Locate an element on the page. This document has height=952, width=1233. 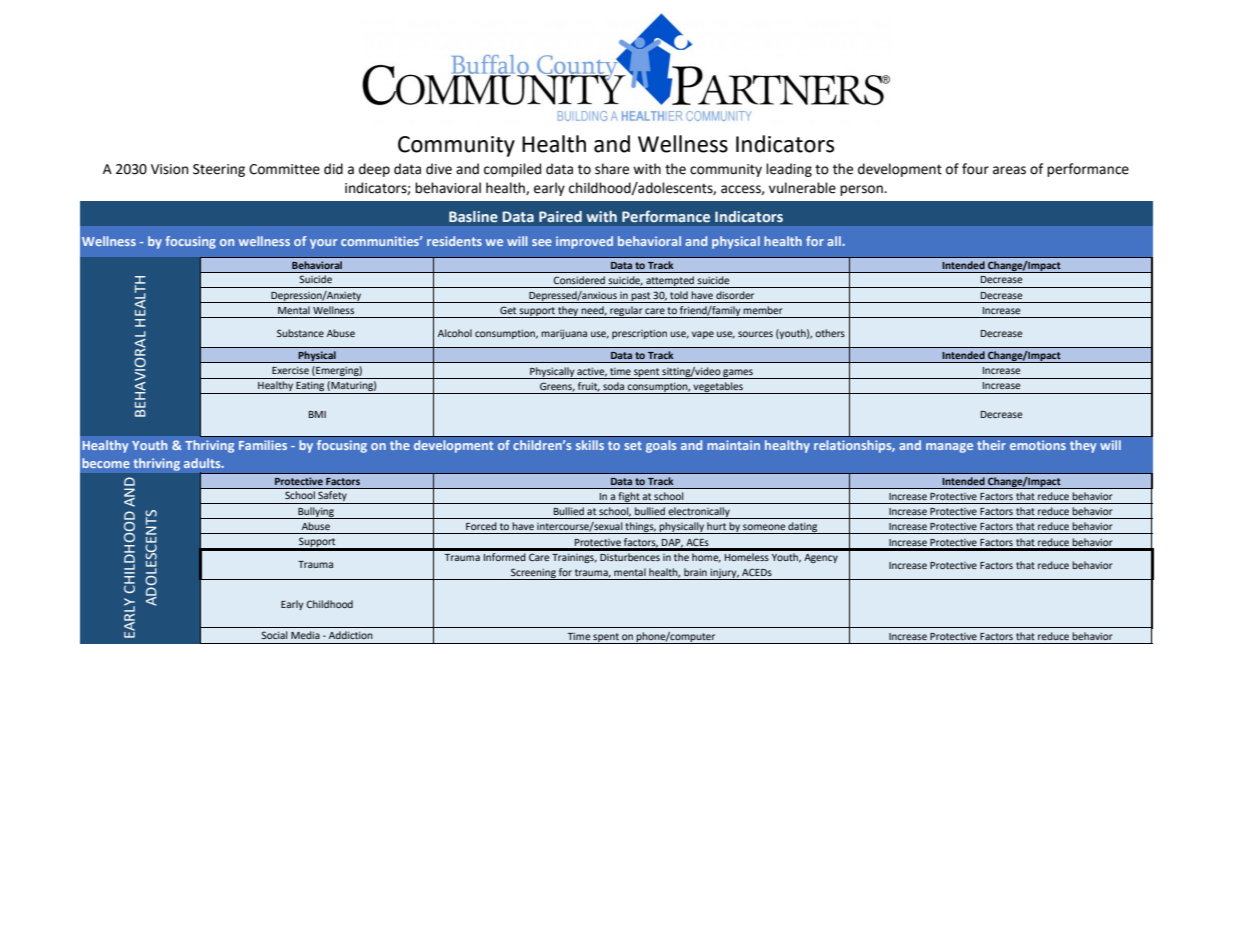
marijuana is located at coordinates (564, 334).
